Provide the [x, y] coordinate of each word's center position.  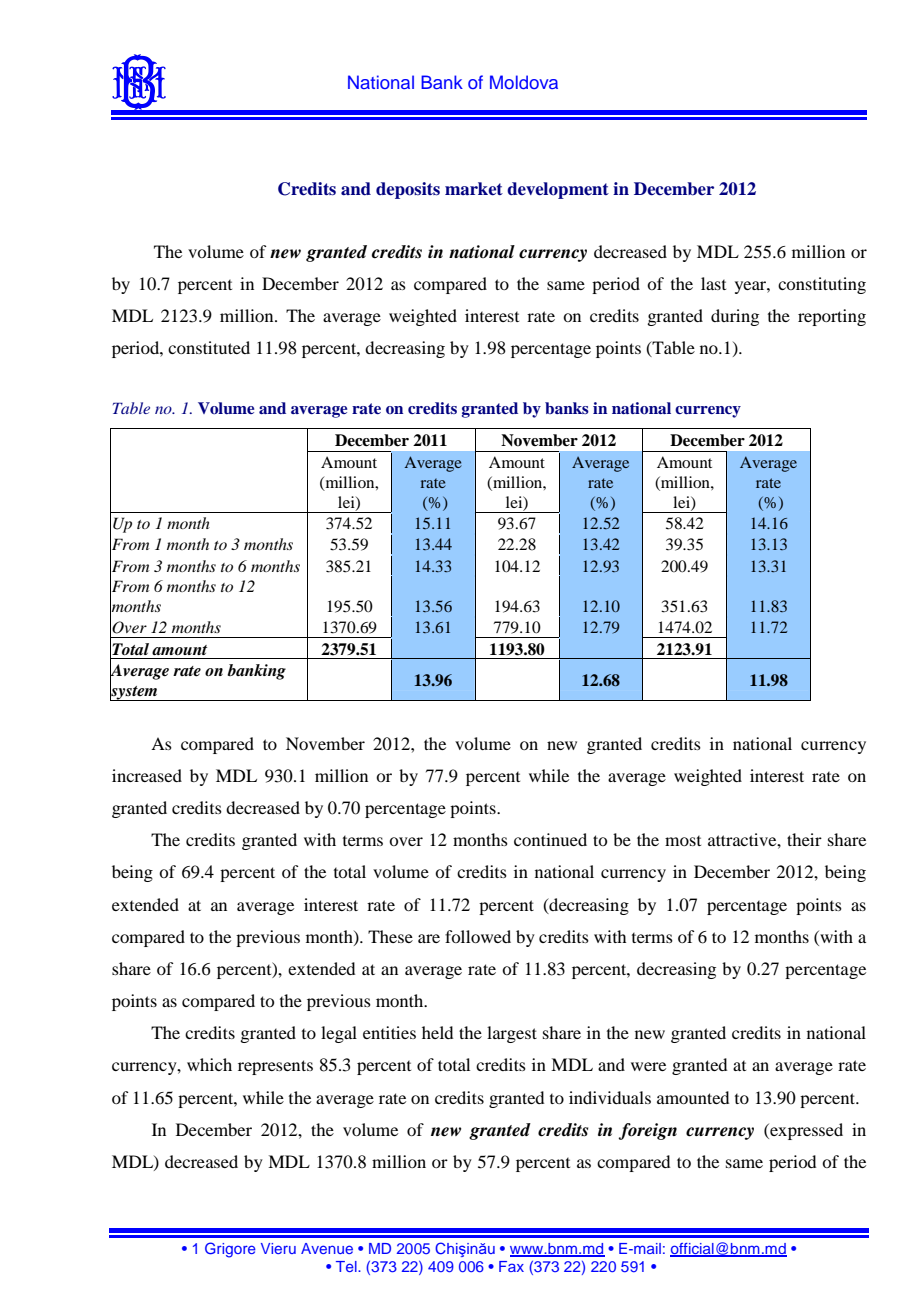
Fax [511, 1266]
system [135, 692]
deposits [408, 190]
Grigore [230, 1250]
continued [550, 839]
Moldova [524, 82]
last [713, 283]
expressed [805, 1131]
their [804, 839]
